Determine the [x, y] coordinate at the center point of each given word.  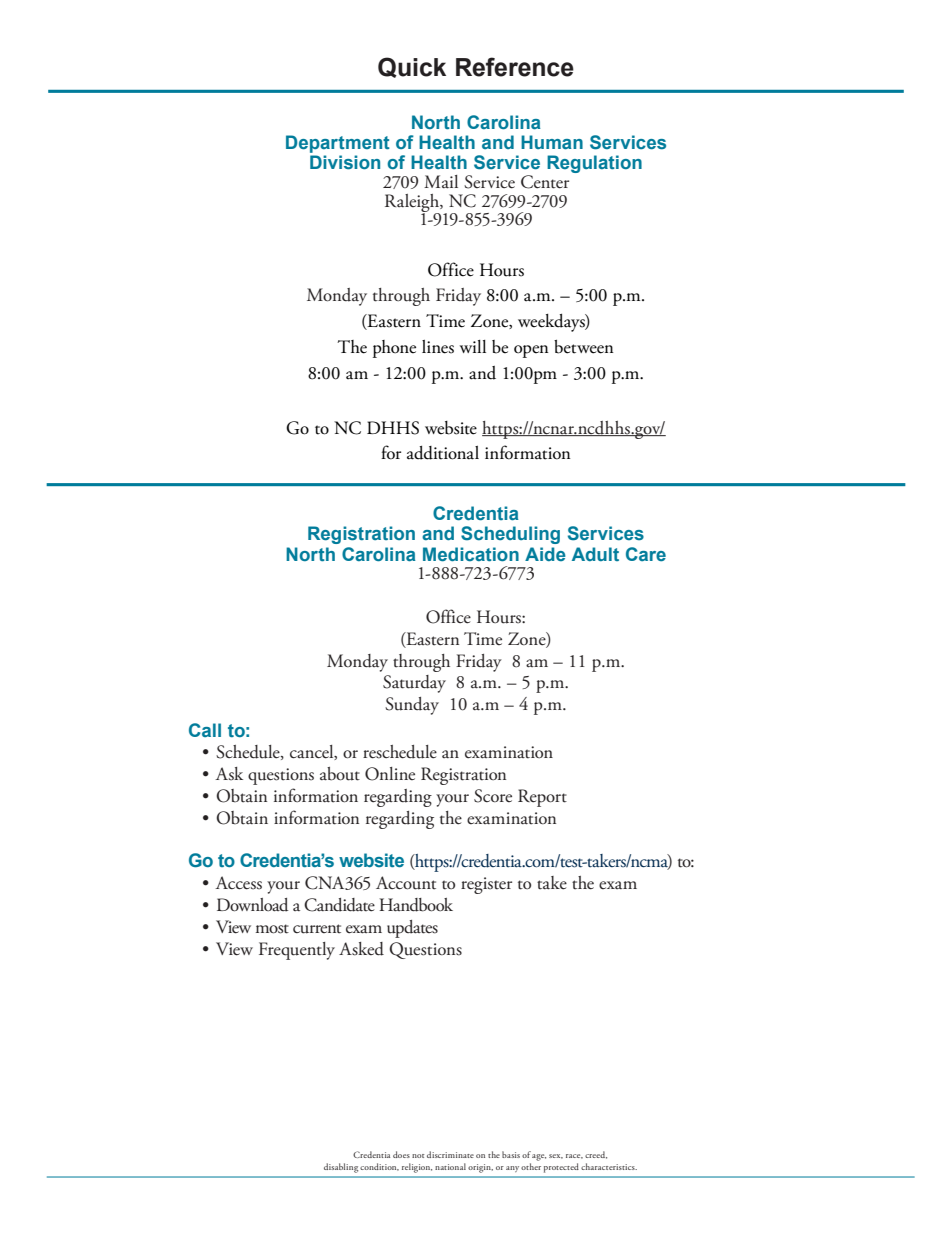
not [418, 1156]
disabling [341, 1168]
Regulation [594, 164]
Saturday [414, 684]
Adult [595, 554]
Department [338, 144]
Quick [412, 67]
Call [205, 730]
